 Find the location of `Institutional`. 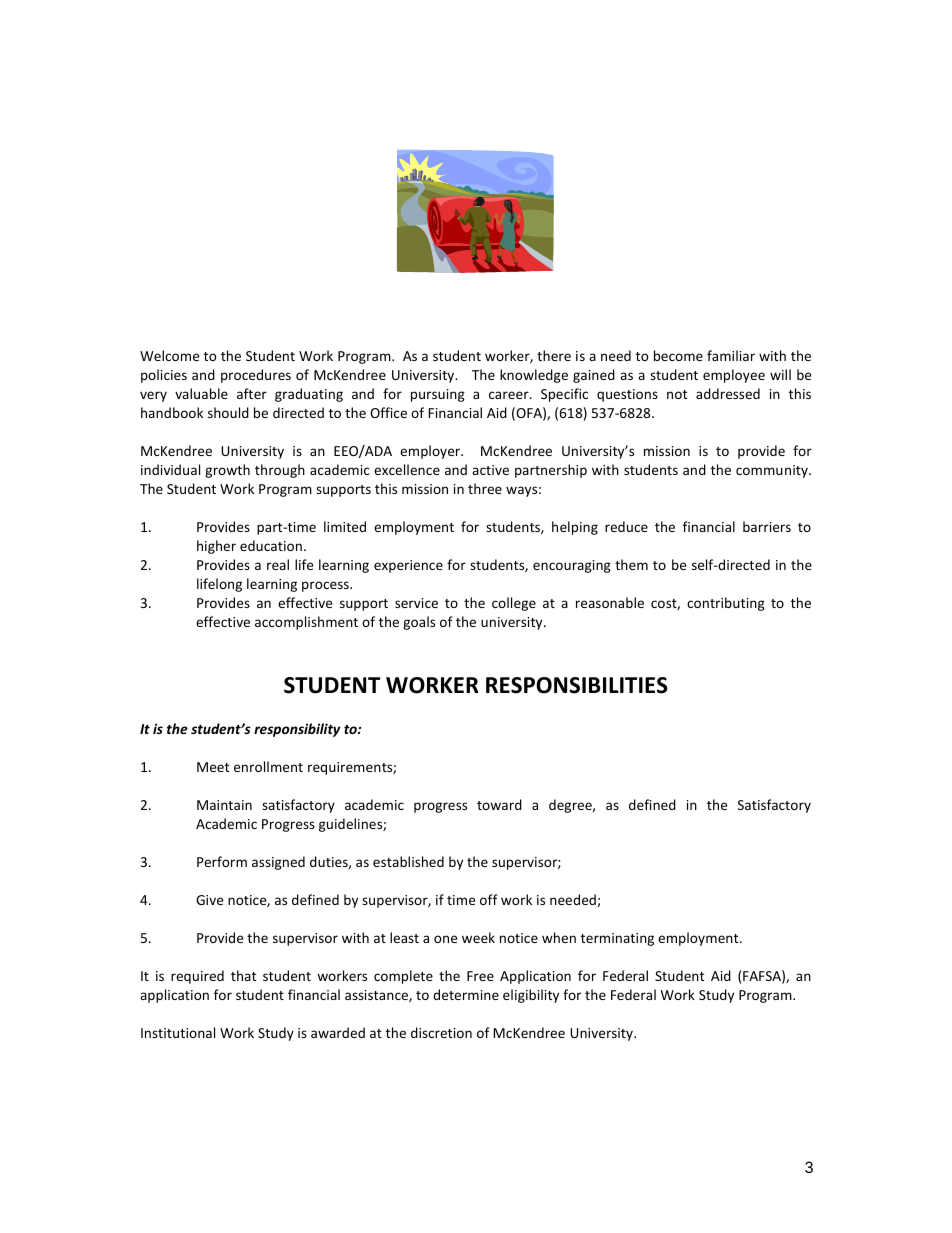

Institutional is located at coordinates (178, 1032).
